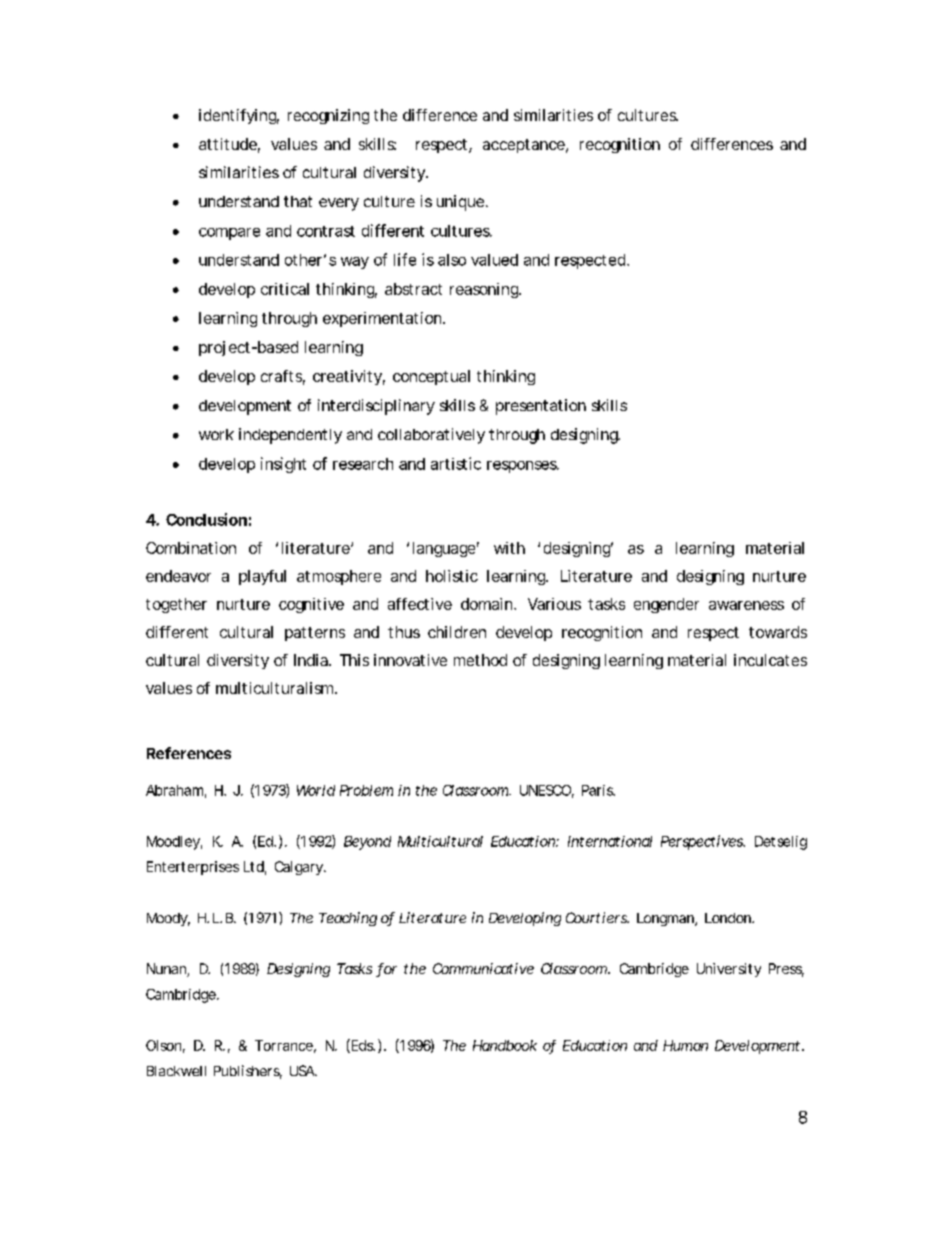  I want to click on playful, so click(262, 577).
